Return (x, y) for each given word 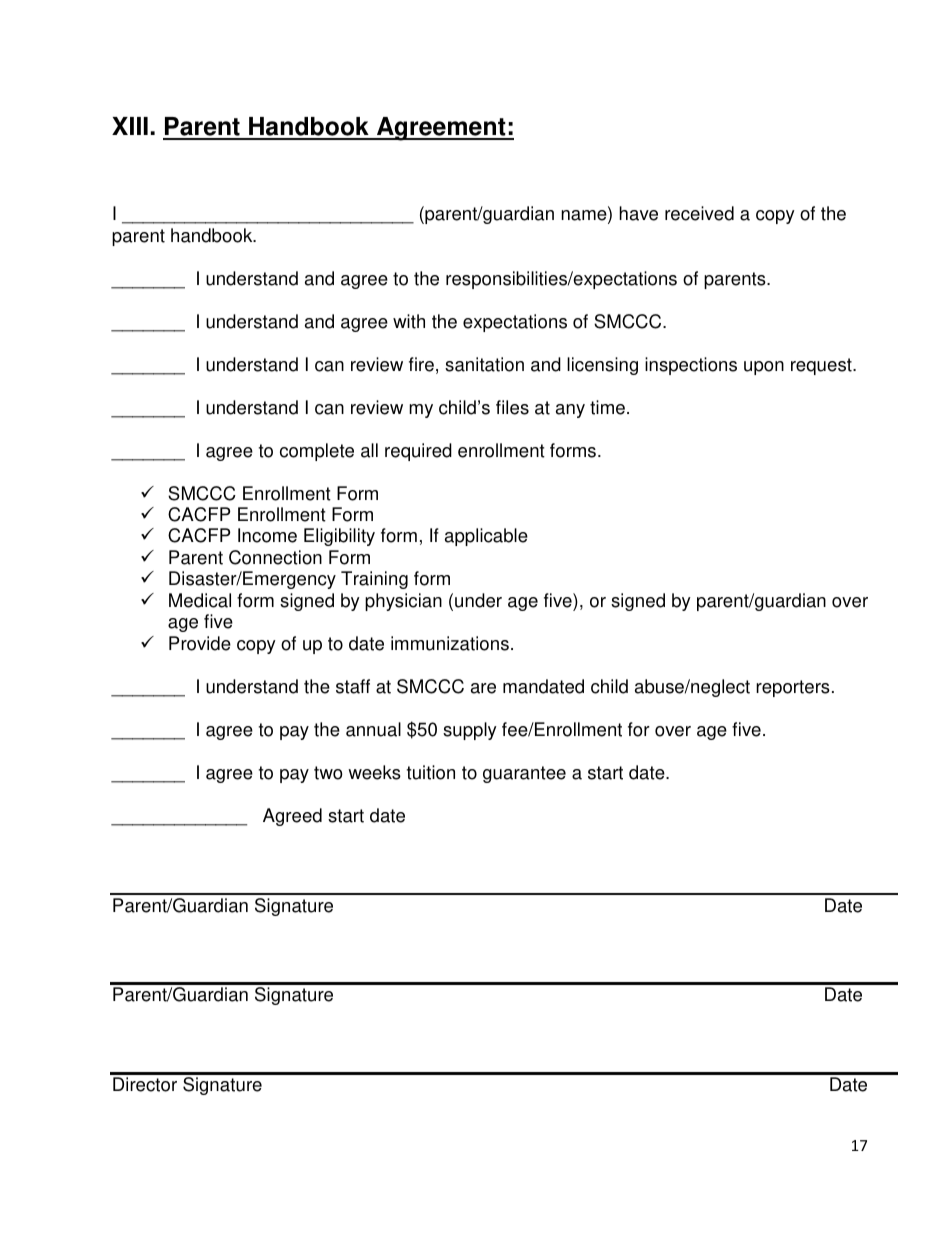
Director (145, 1084)
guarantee (524, 774)
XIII (130, 126)
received (699, 213)
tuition (431, 772)
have (638, 213)
